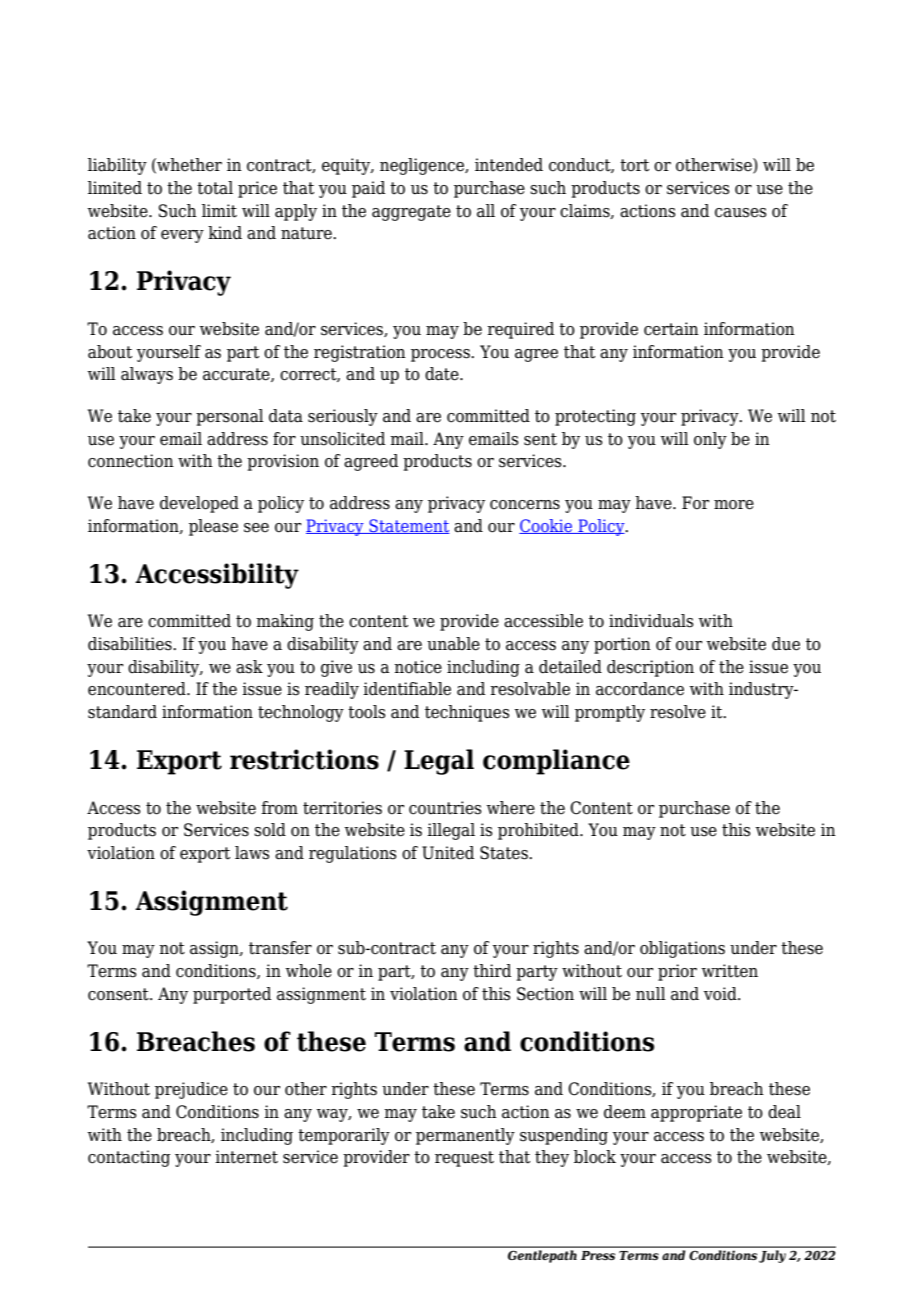 The image size is (924, 1308). I want to click on obligations, so click(682, 949).
